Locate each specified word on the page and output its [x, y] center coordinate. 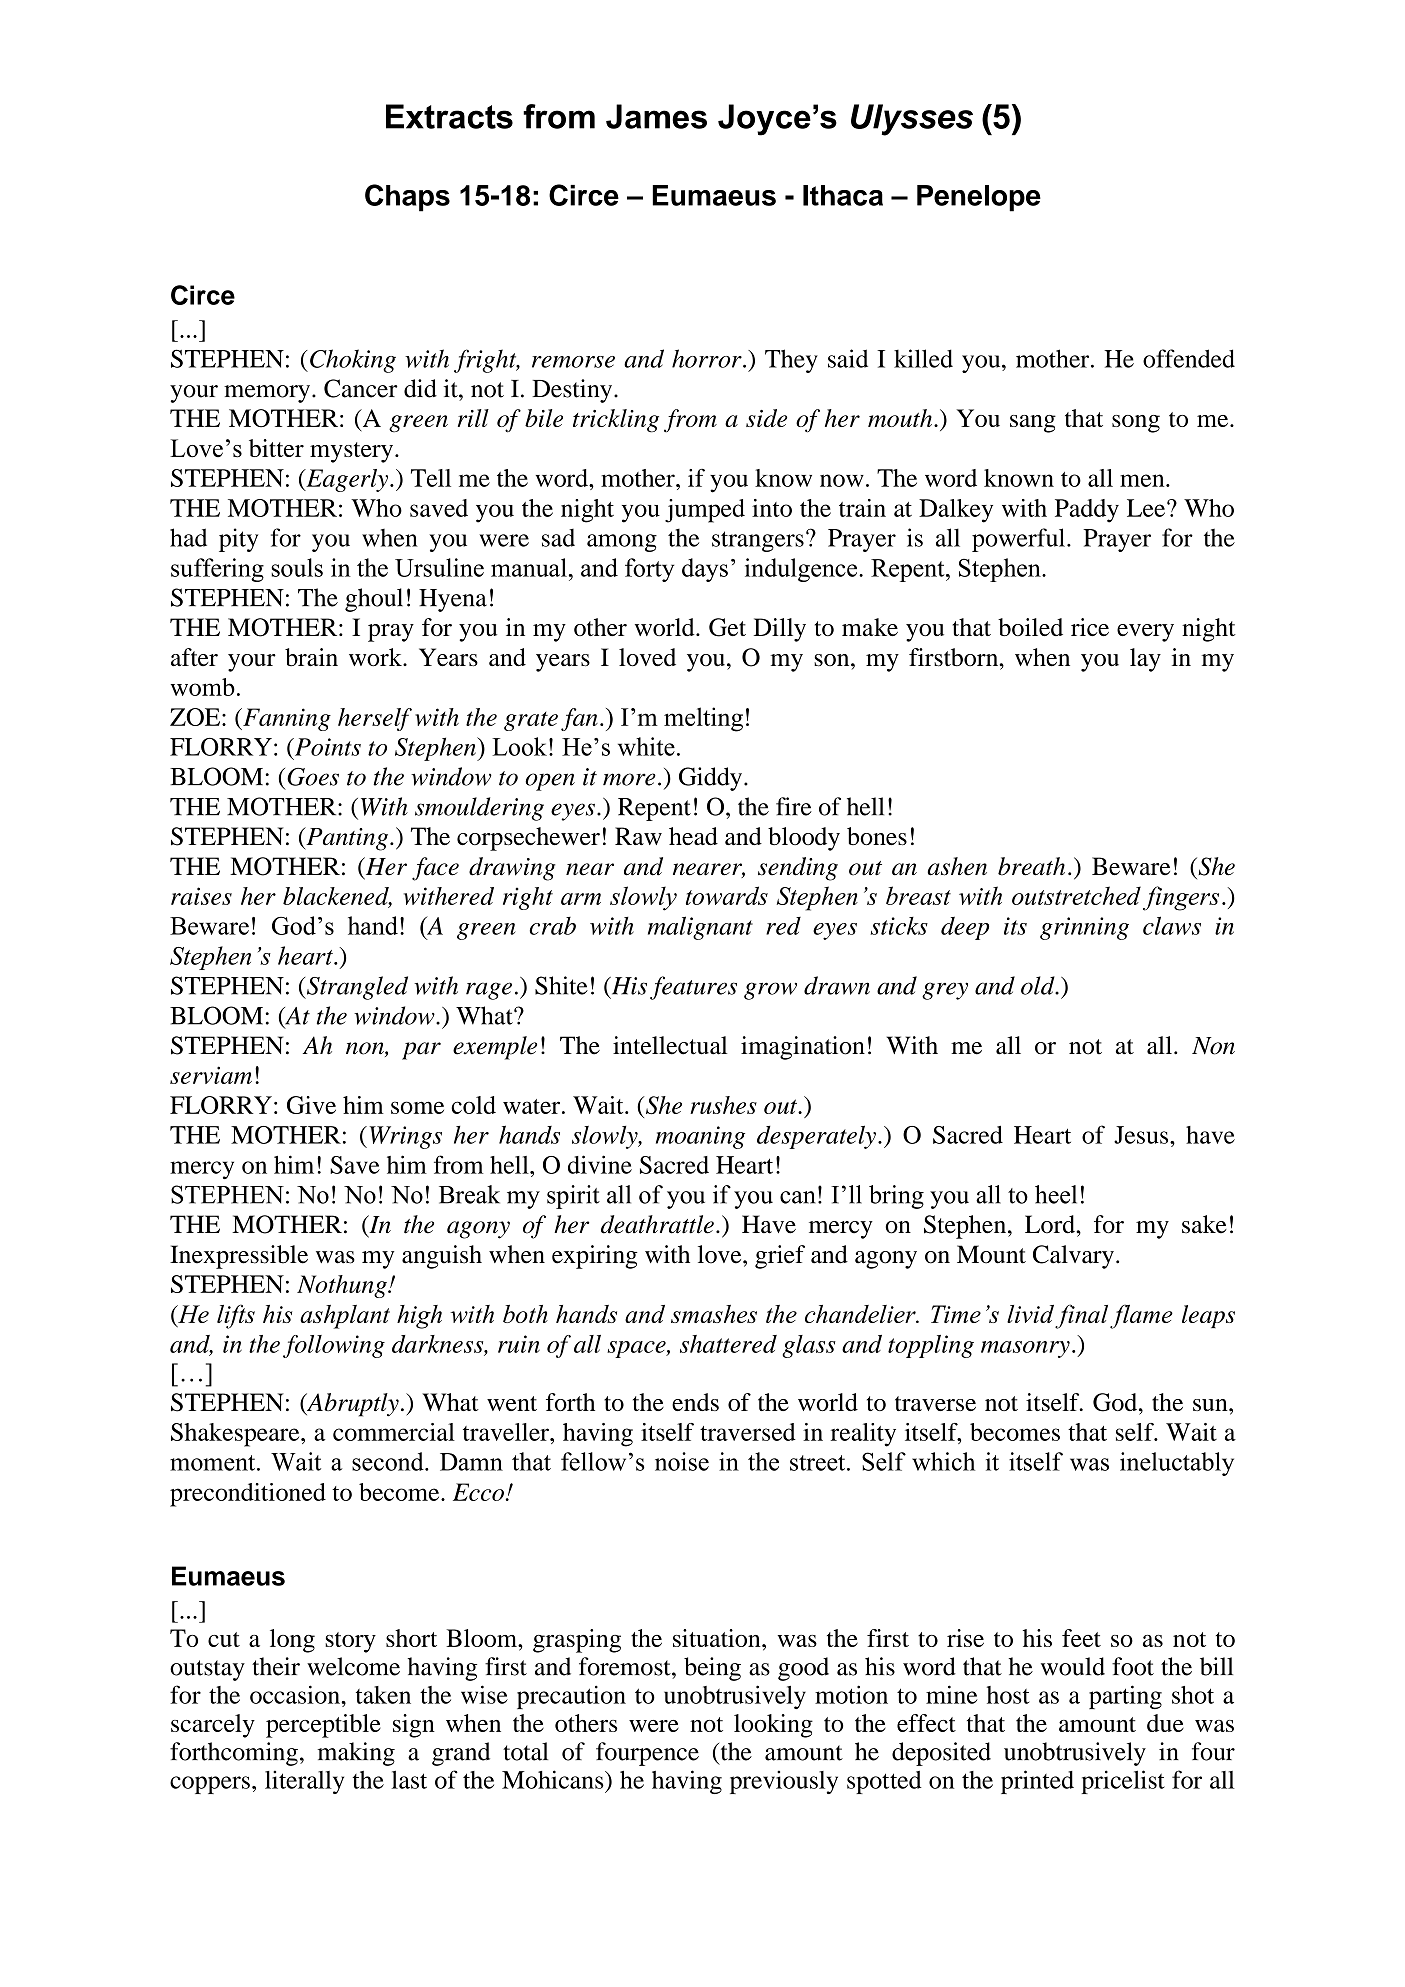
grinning [1084, 928]
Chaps [407, 198]
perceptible [323, 1726]
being [712, 1669]
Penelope [979, 198]
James [656, 116]
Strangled [356, 988]
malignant [700, 928]
